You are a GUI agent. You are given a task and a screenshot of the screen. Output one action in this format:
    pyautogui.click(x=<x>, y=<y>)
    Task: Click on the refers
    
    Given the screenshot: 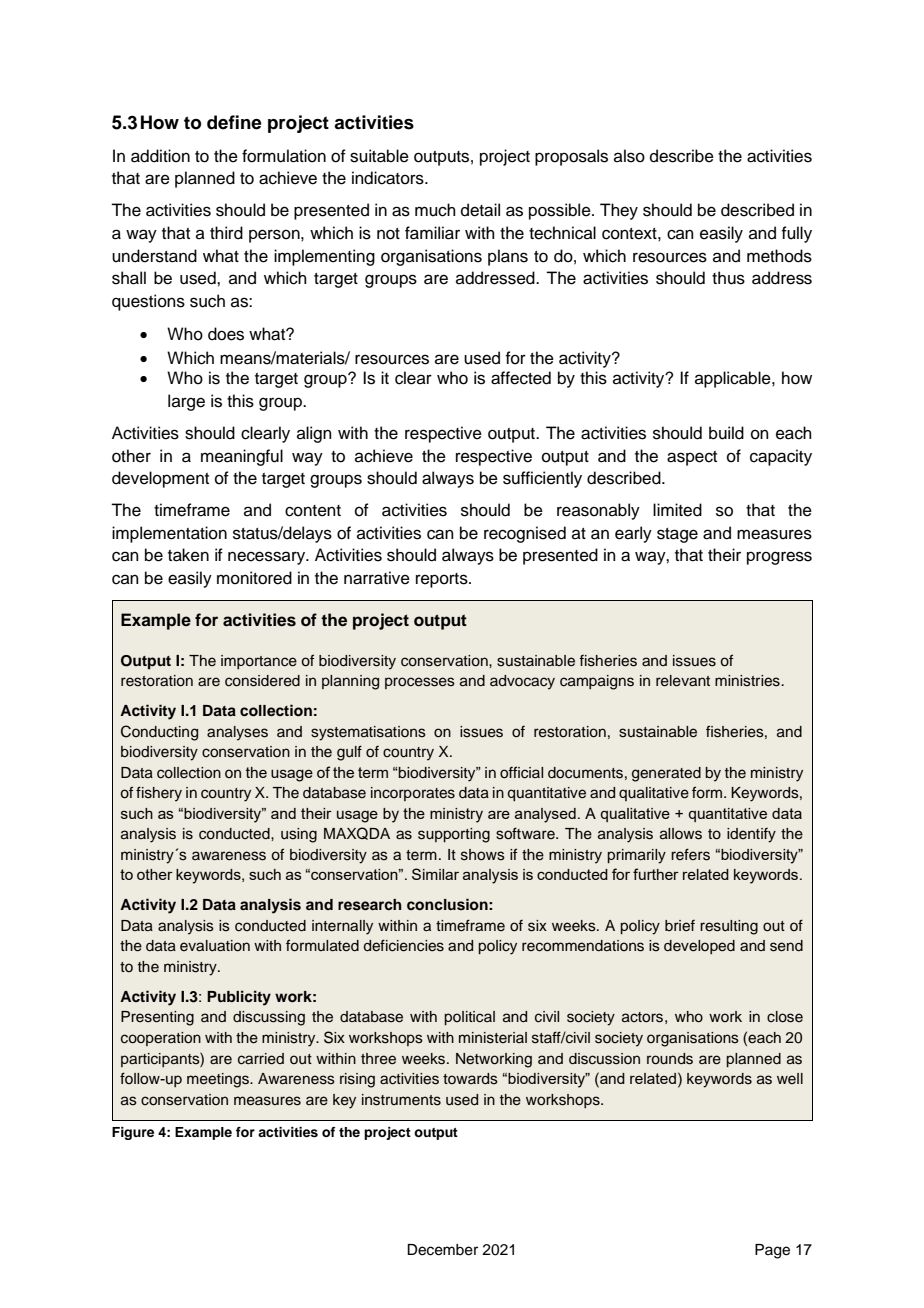 What is the action you would take?
    pyautogui.click(x=690, y=854)
